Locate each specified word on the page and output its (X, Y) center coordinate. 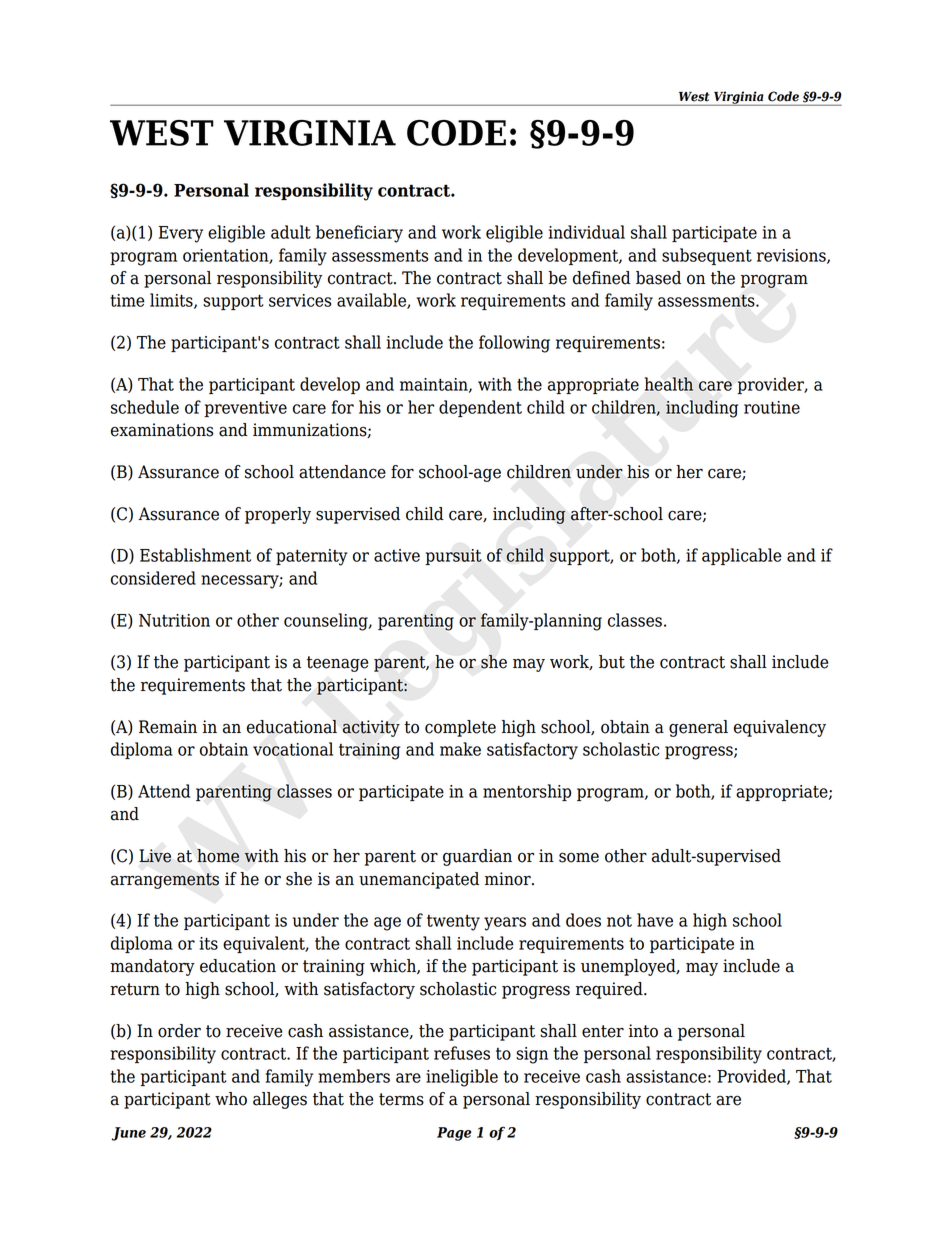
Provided (752, 1077)
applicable (742, 556)
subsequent (707, 256)
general (698, 728)
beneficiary (359, 234)
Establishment (195, 555)
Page (454, 1134)
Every (181, 234)
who (231, 1099)
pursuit (453, 557)
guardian (477, 857)
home (218, 856)
